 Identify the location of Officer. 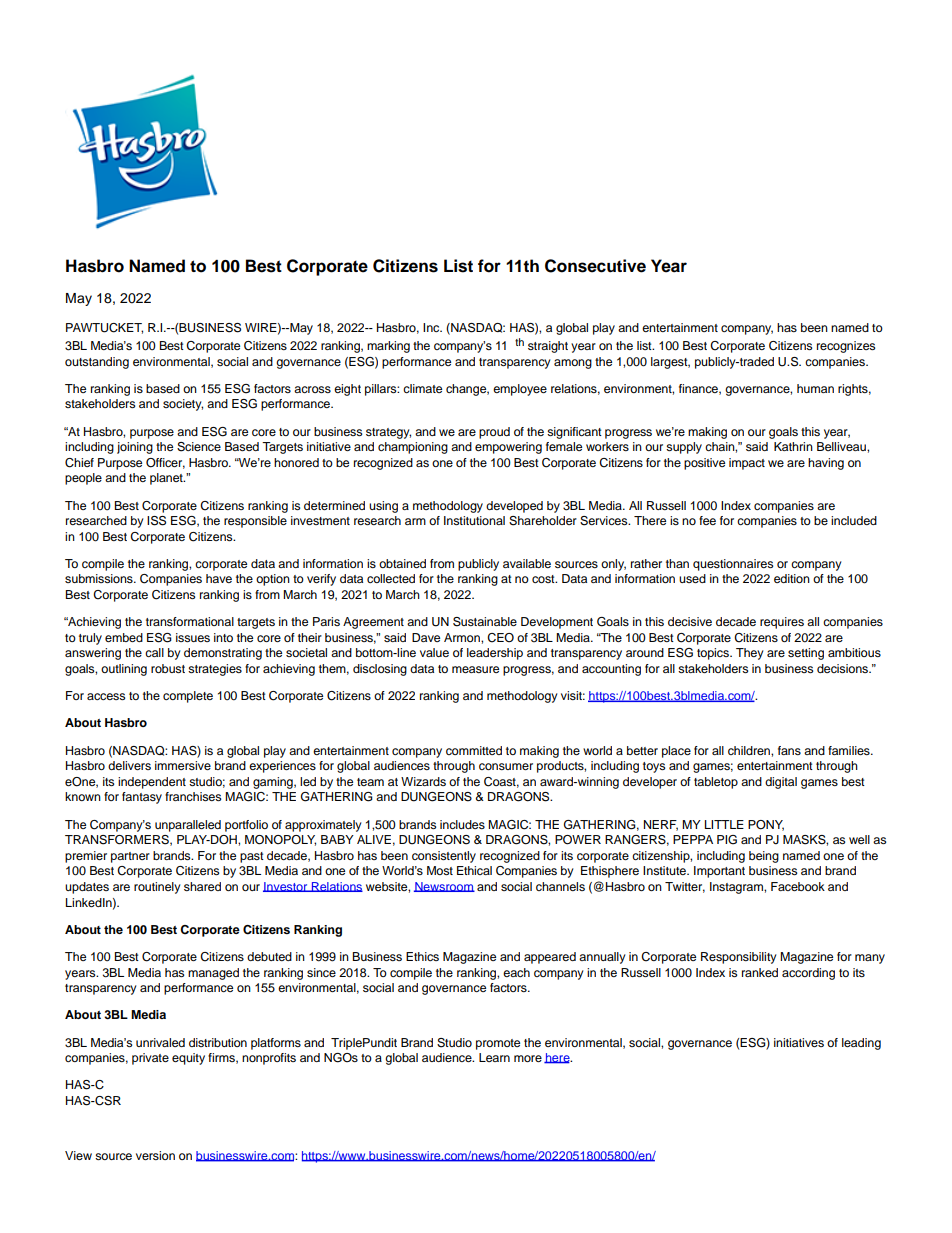
(165, 463).
